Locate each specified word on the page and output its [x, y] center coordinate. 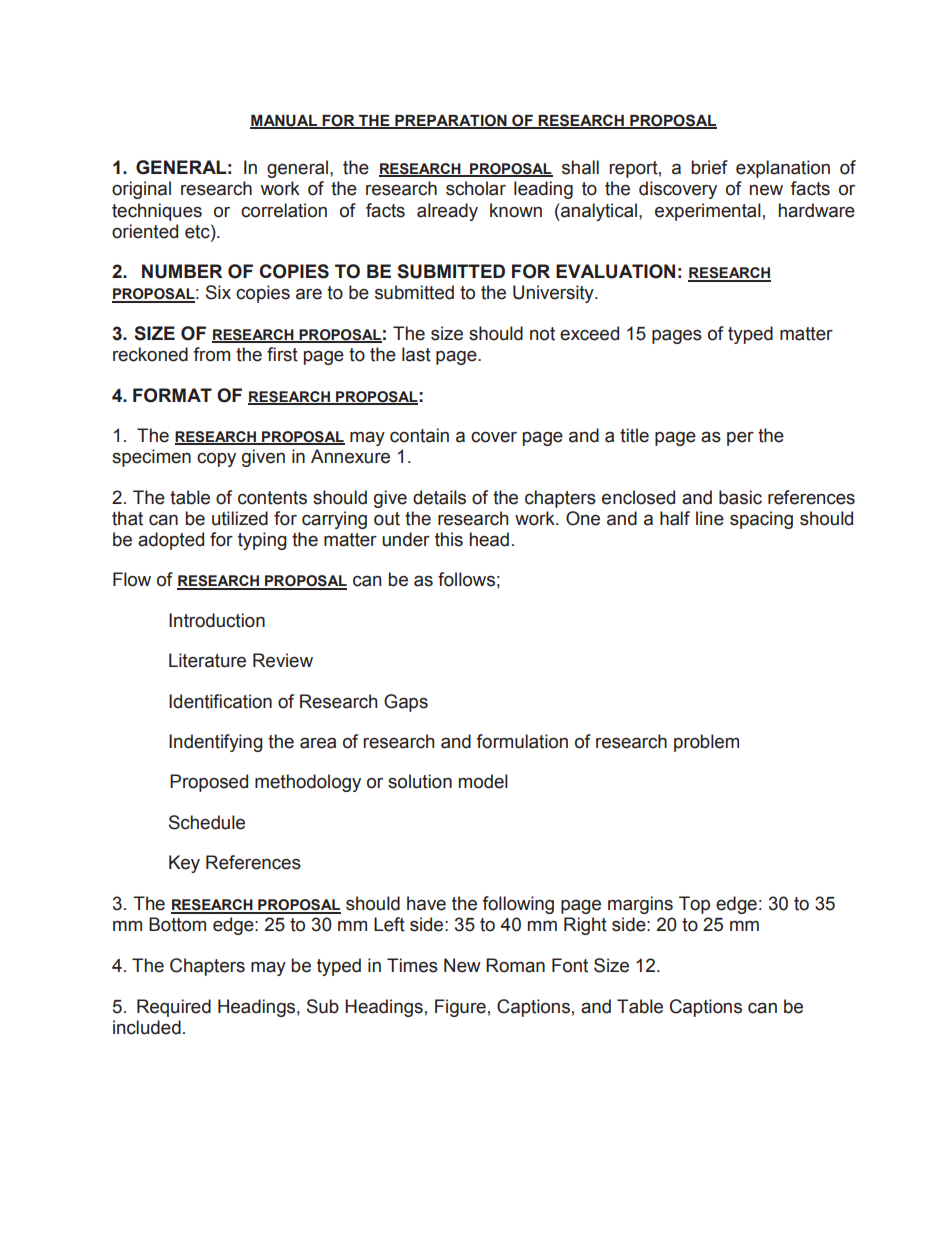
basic [740, 497]
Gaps [406, 703]
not [542, 334]
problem [706, 743]
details [439, 497]
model [483, 781]
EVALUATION [615, 271]
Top [694, 905]
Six [218, 292]
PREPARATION [451, 121]
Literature [207, 660]
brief [709, 167]
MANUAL [284, 121]
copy [216, 459]
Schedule [207, 822]
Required [174, 1008]
